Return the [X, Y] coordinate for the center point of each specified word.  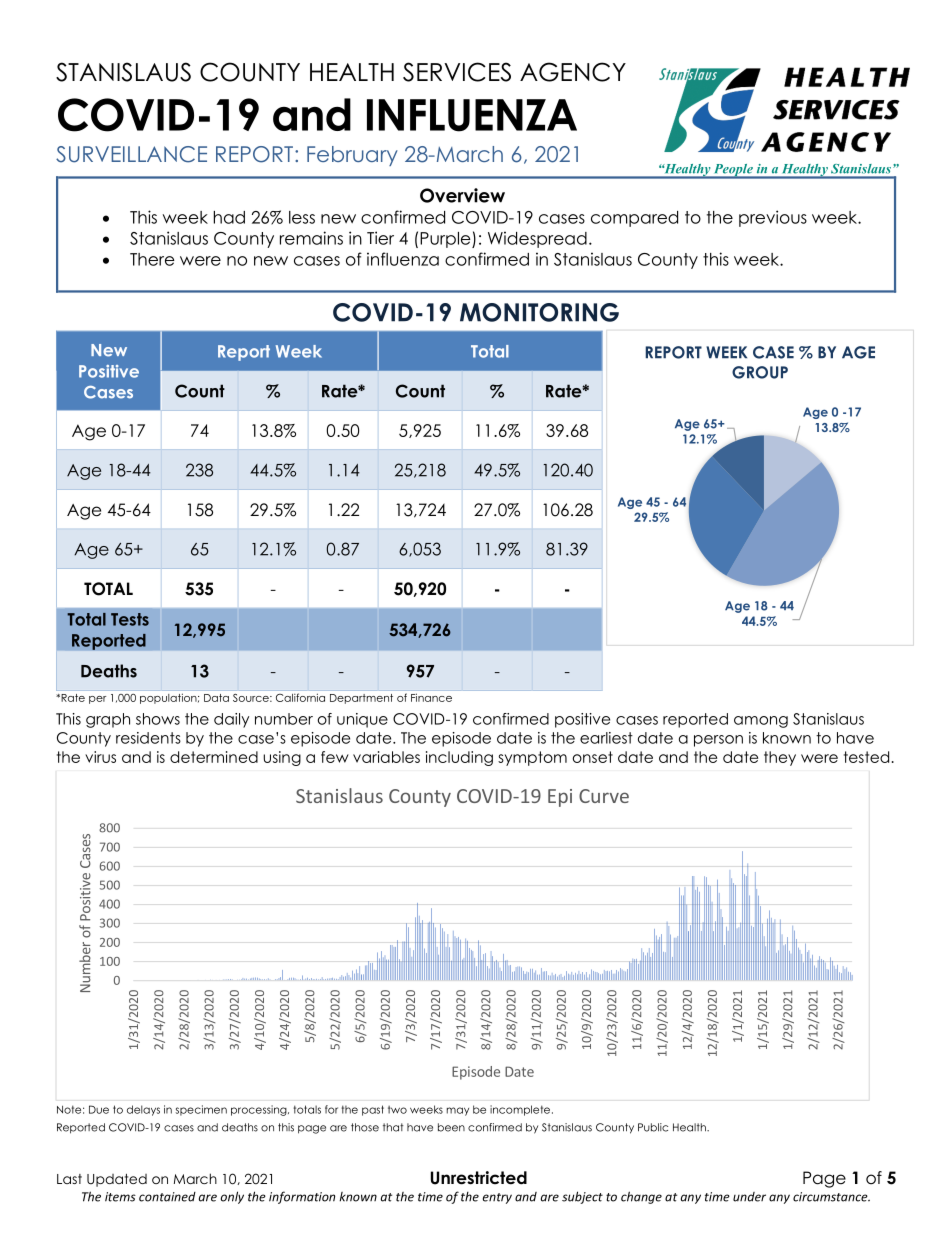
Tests [130, 619]
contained [167, 1197]
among [761, 722]
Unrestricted [479, 1178]
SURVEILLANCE [131, 154]
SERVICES [457, 72]
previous [773, 218]
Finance [431, 698]
